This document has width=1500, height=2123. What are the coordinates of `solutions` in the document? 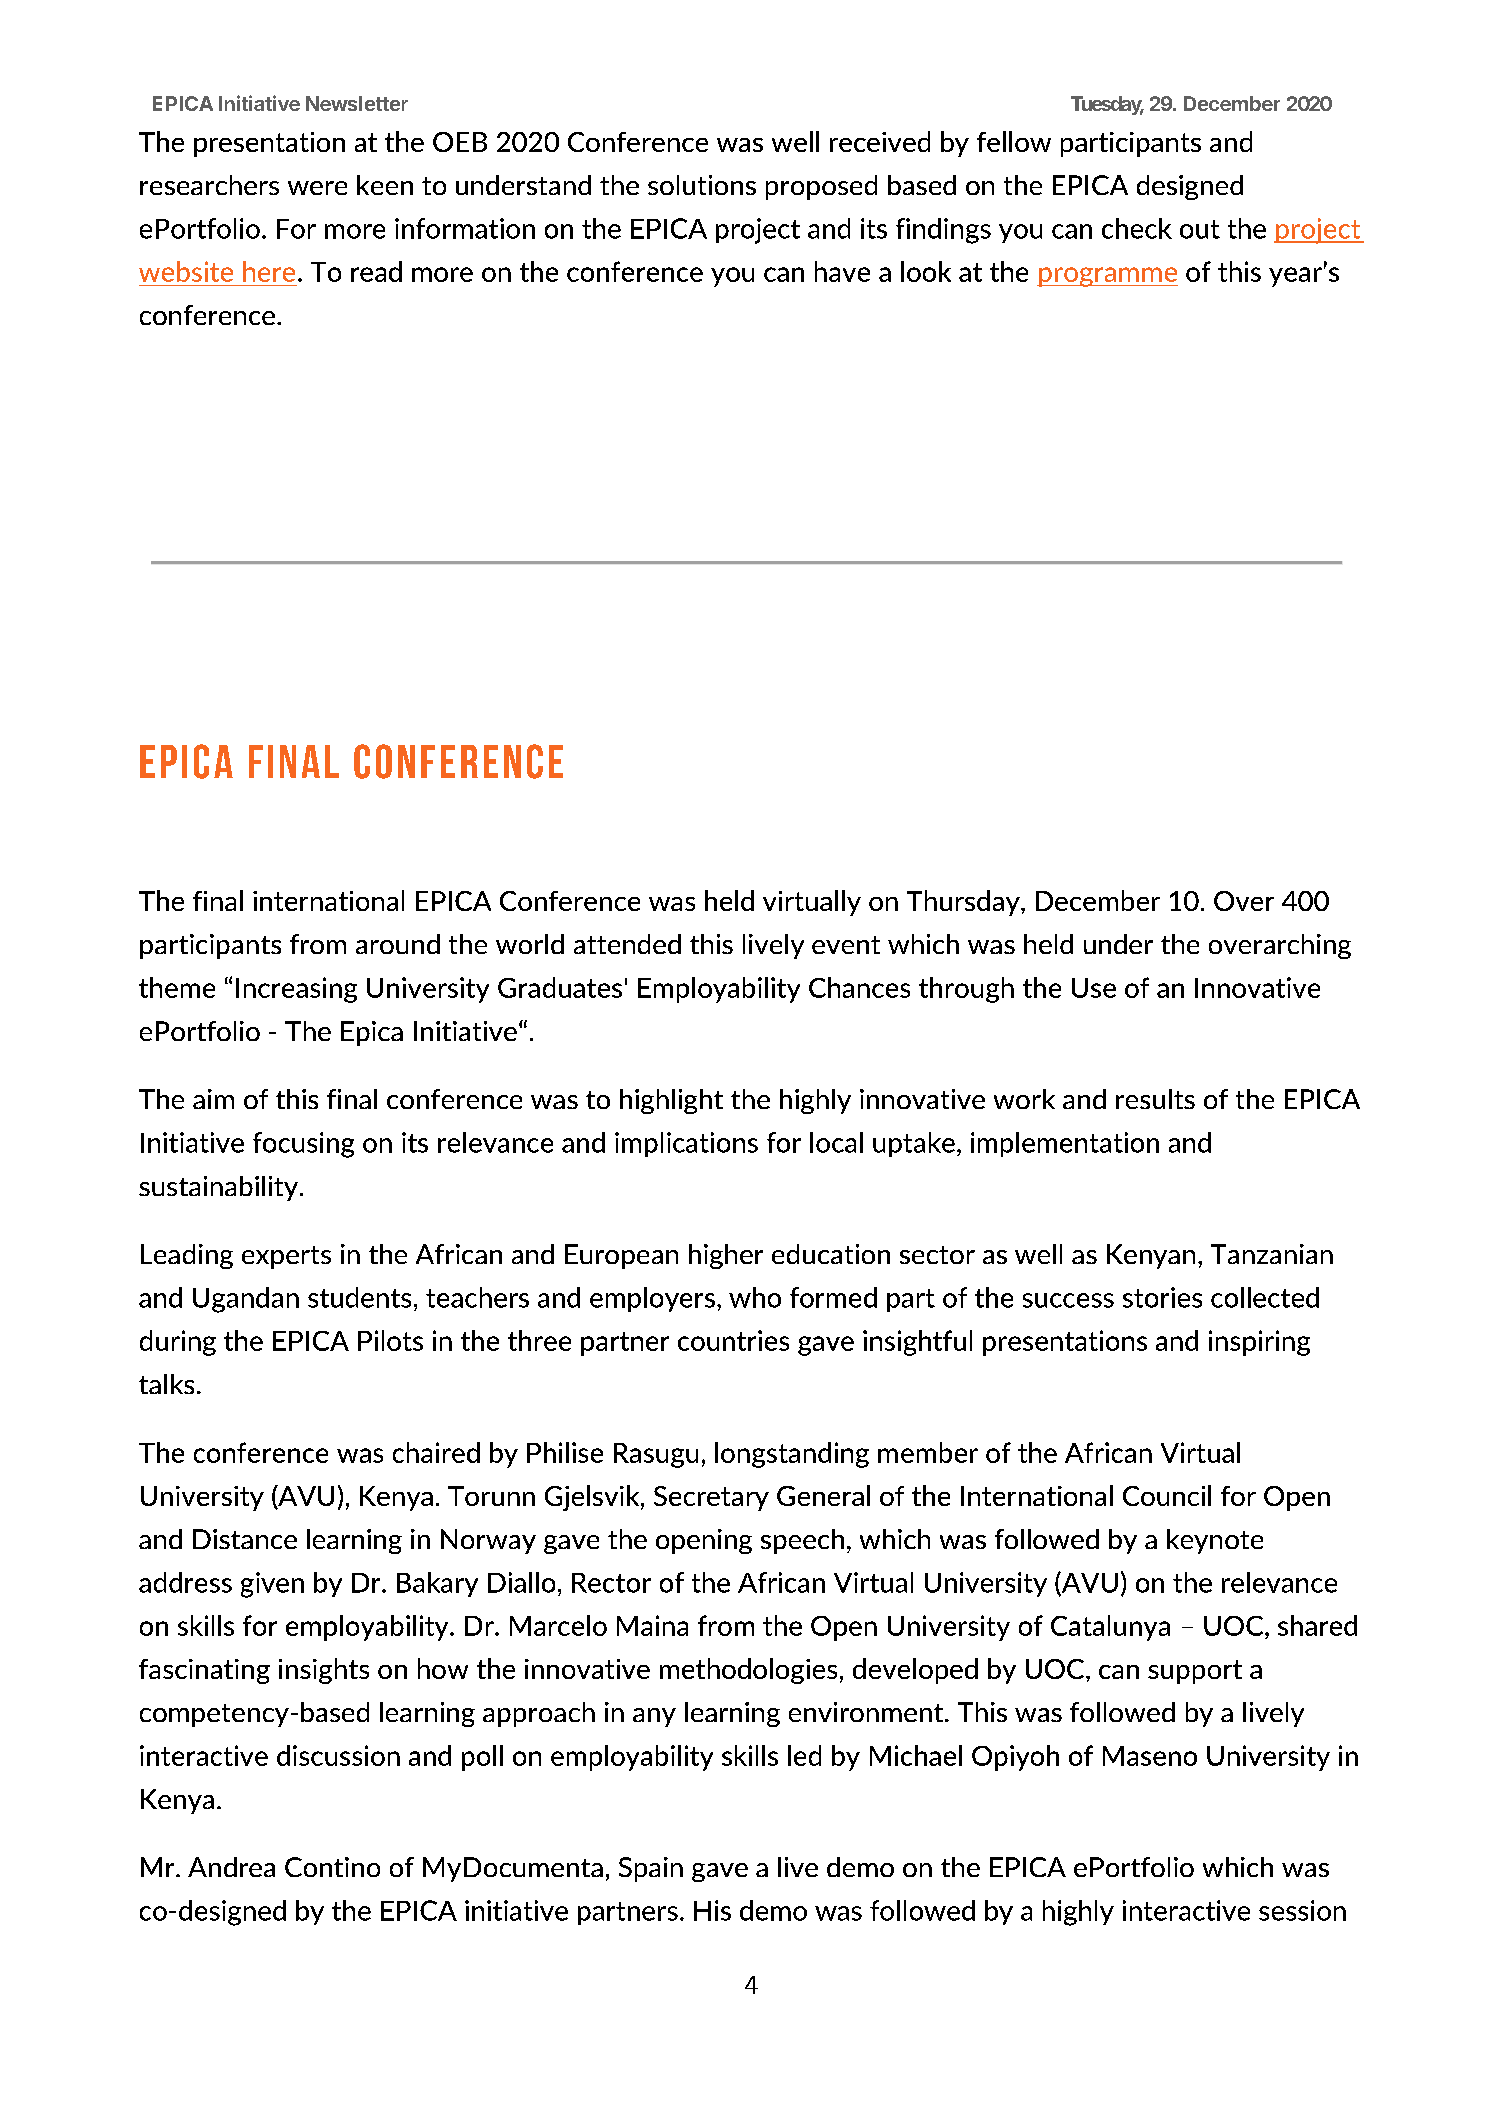 It's located at (702, 185).
